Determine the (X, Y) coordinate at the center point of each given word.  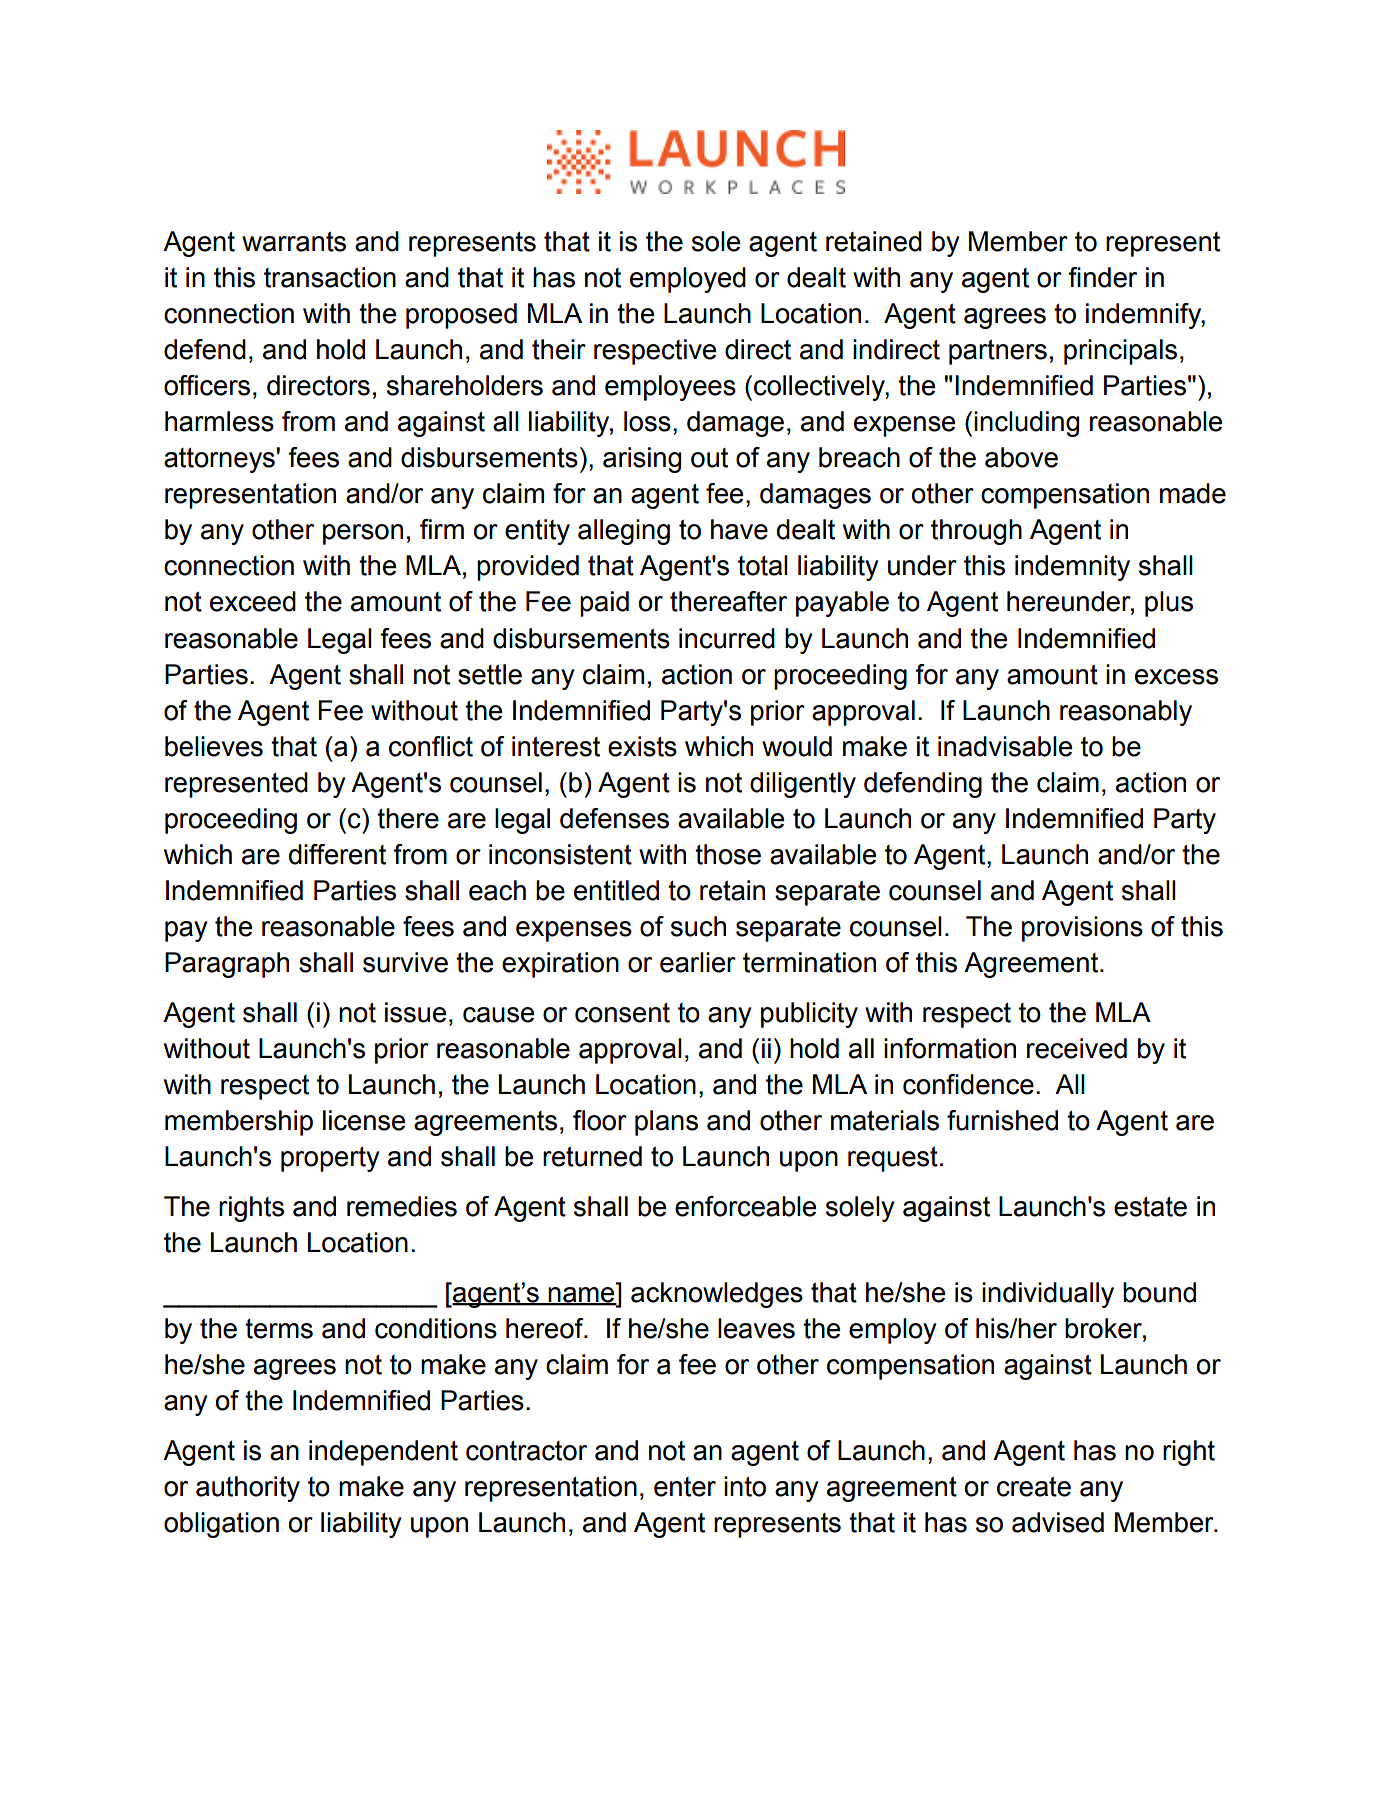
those (728, 854)
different (337, 854)
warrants (294, 242)
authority (248, 1489)
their (559, 349)
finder (1102, 277)
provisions (1082, 929)
